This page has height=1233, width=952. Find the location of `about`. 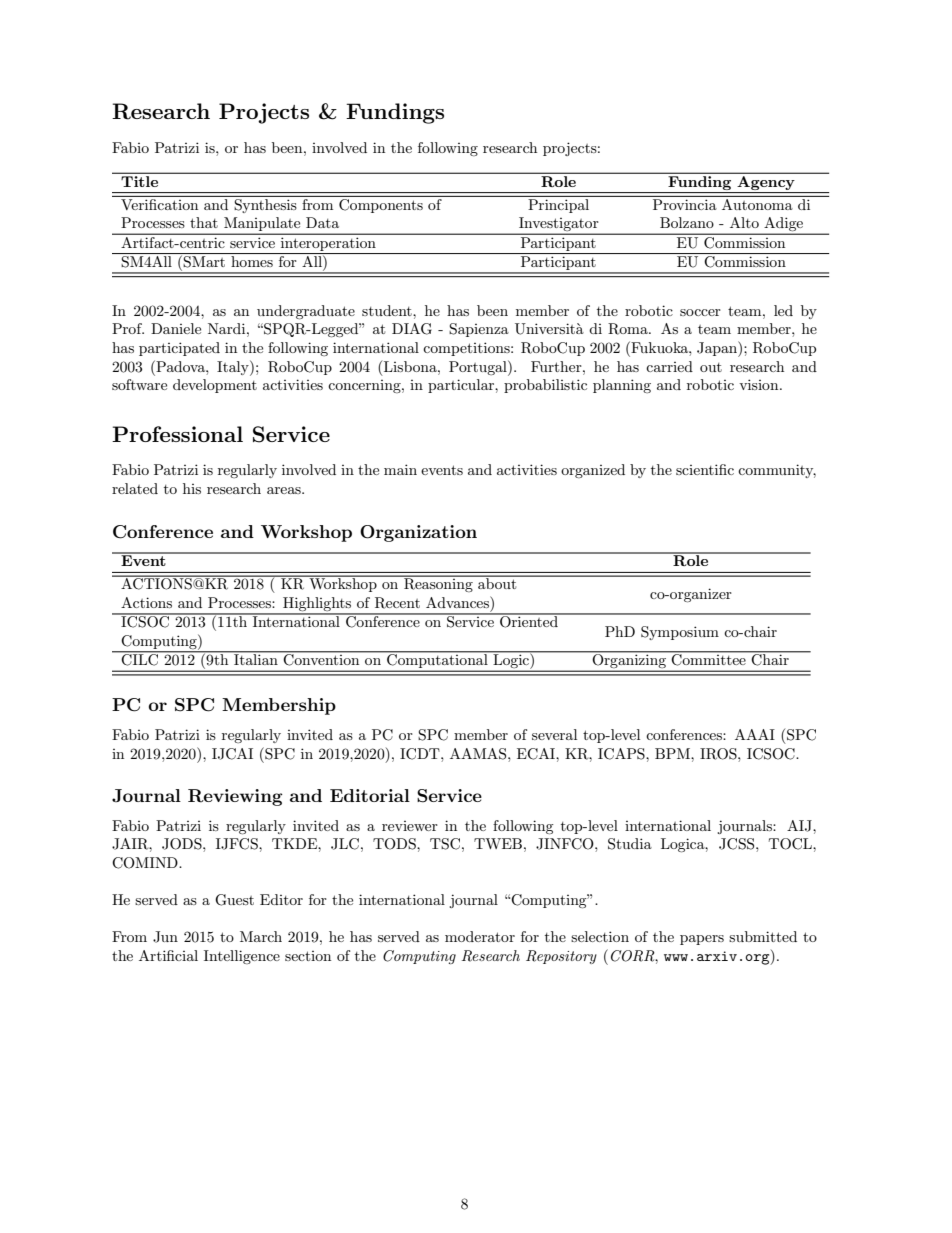

about is located at coordinates (497, 582).
